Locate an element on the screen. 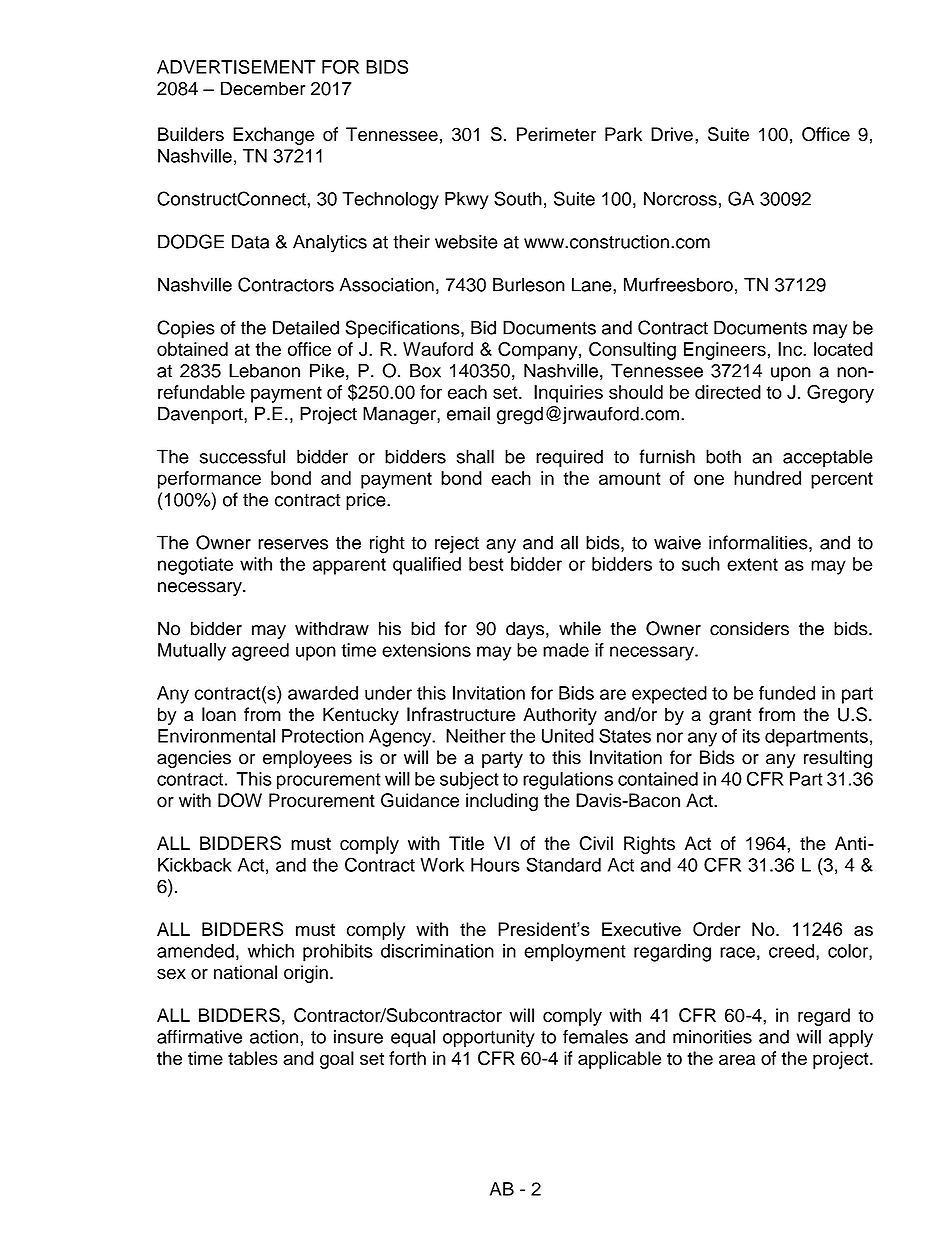 The height and width of the screenshot is (1233, 952). grant is located at coordinates (730, 717).
